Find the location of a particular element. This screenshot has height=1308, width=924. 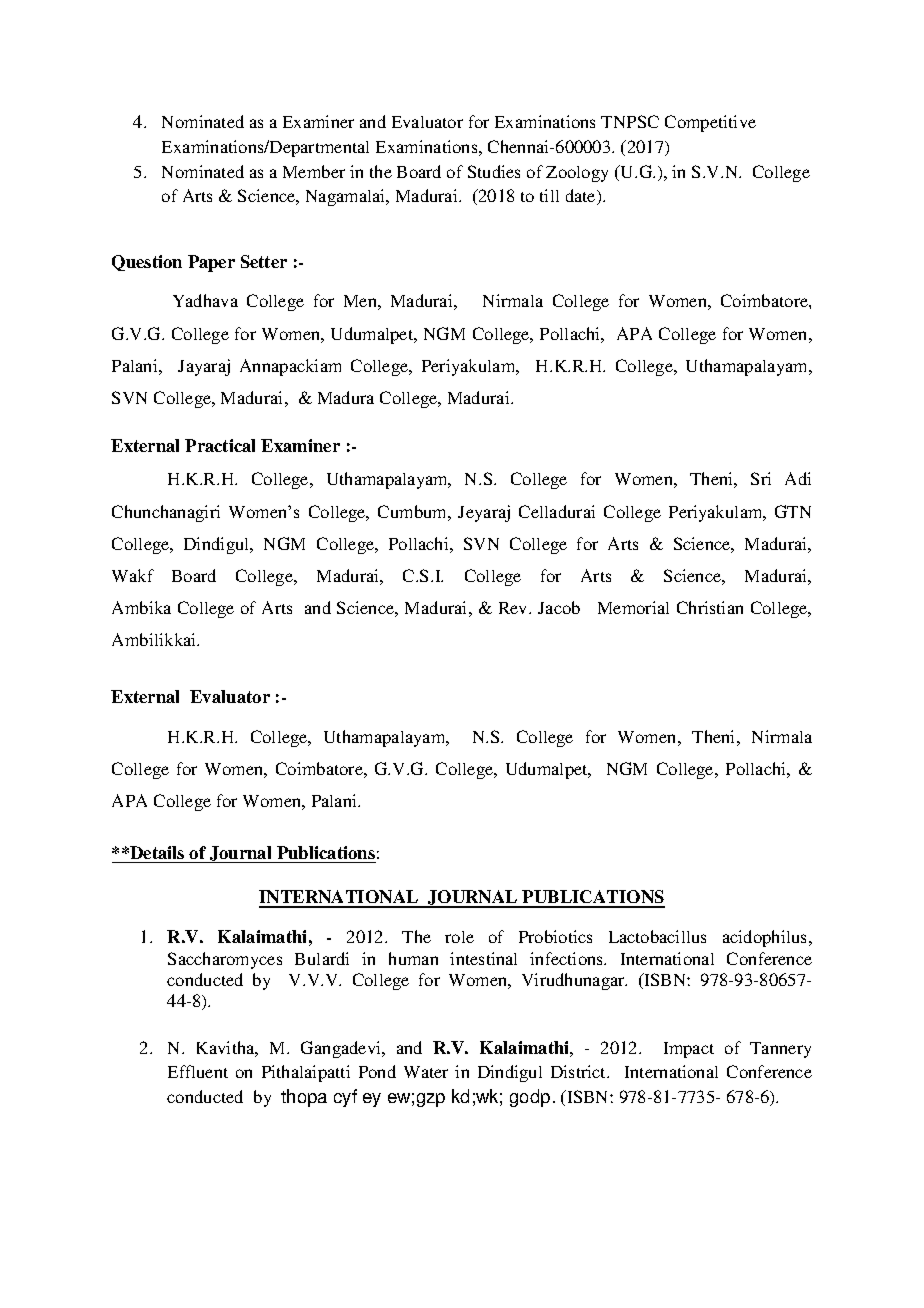

Practical is located at coordinates (220, 445).
